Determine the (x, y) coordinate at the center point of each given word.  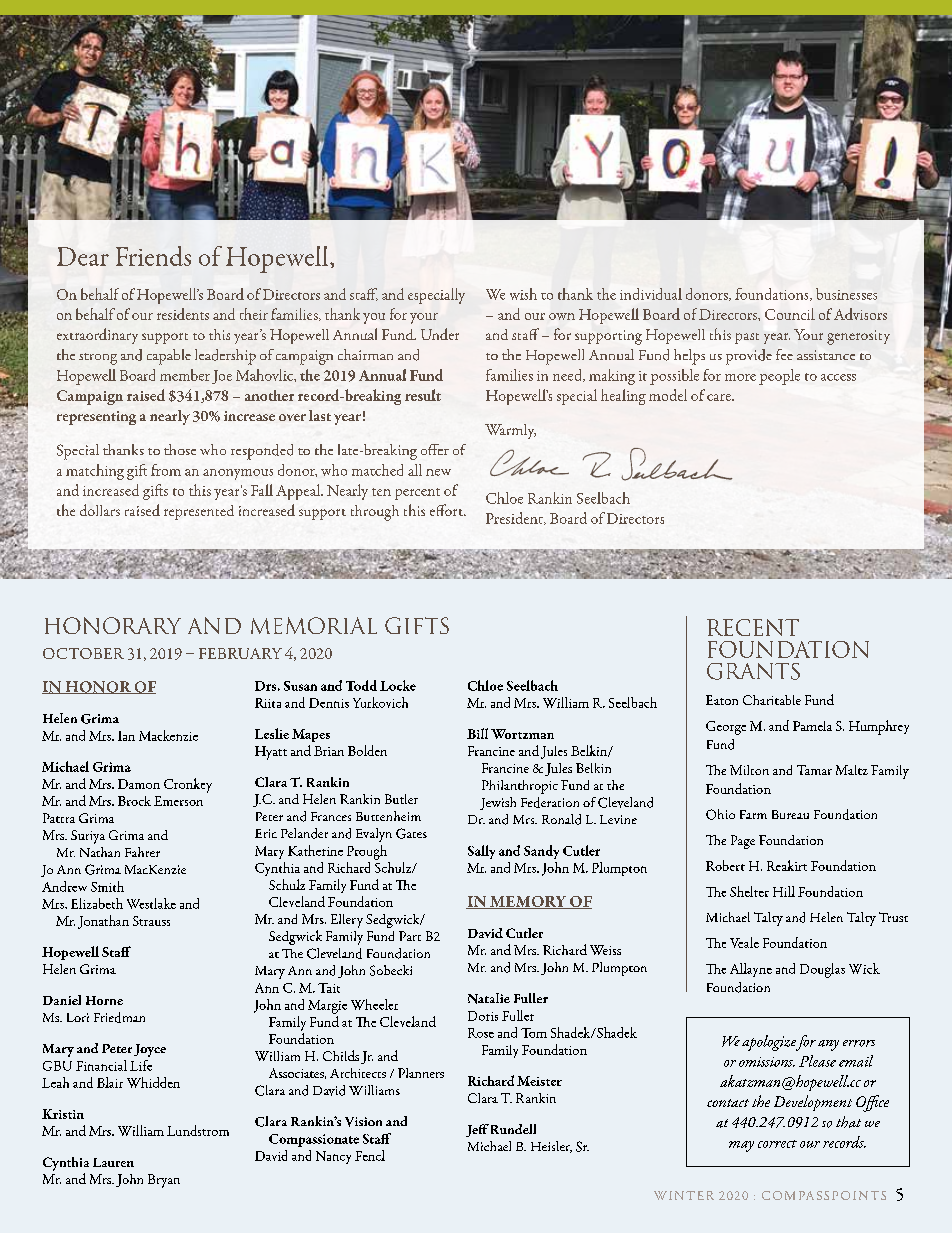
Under (440, 334)
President (515, 518)
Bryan (164, 1181)
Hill (784, 891)
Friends (153, 256)
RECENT (753, 627)
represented (199, 512)
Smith (107, 886)
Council (790, 314)
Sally (481, 852)
